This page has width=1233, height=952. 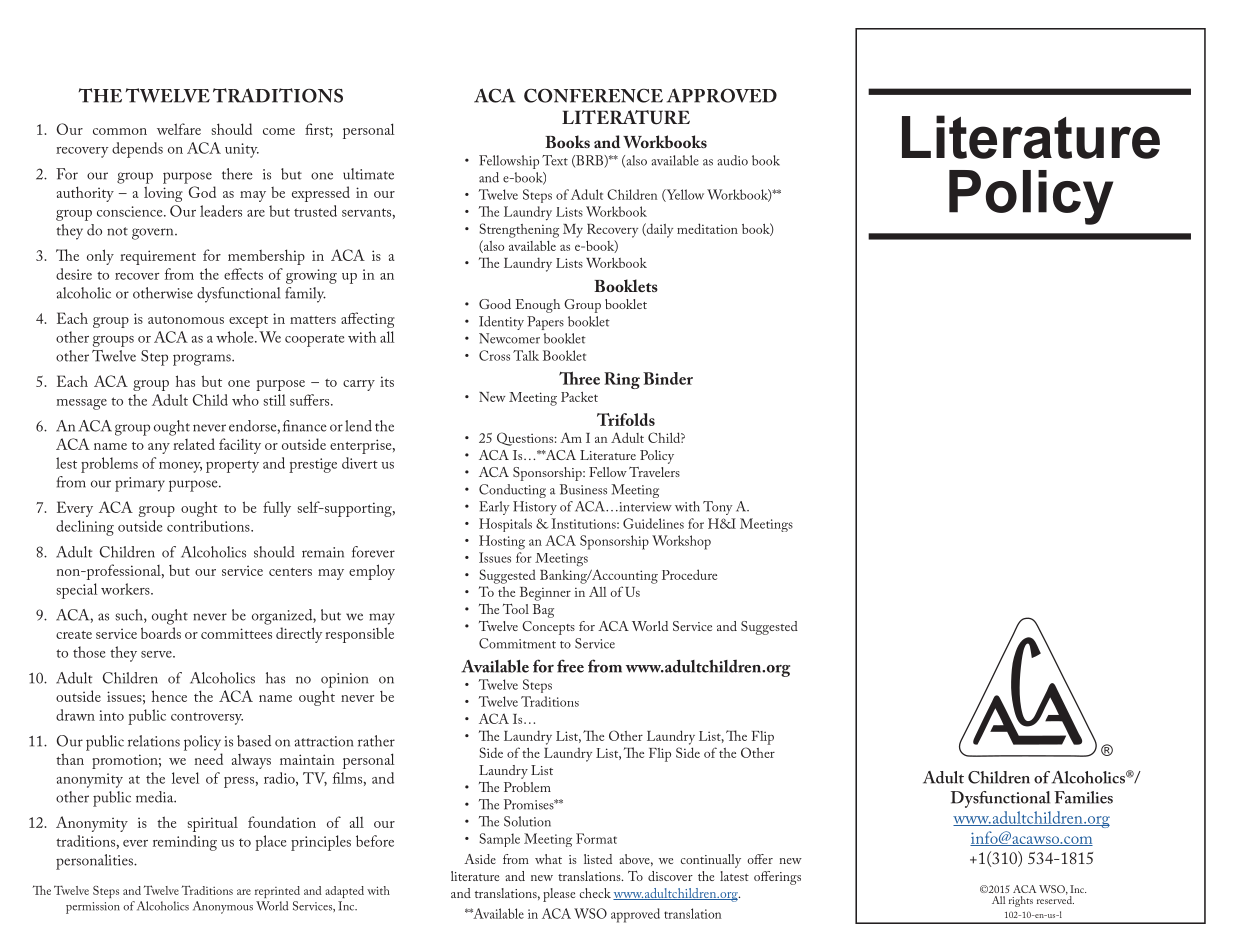 What do you see at coordinates (668, 378) in the page?
I see `Binder` at bounding box center [668, 378].
